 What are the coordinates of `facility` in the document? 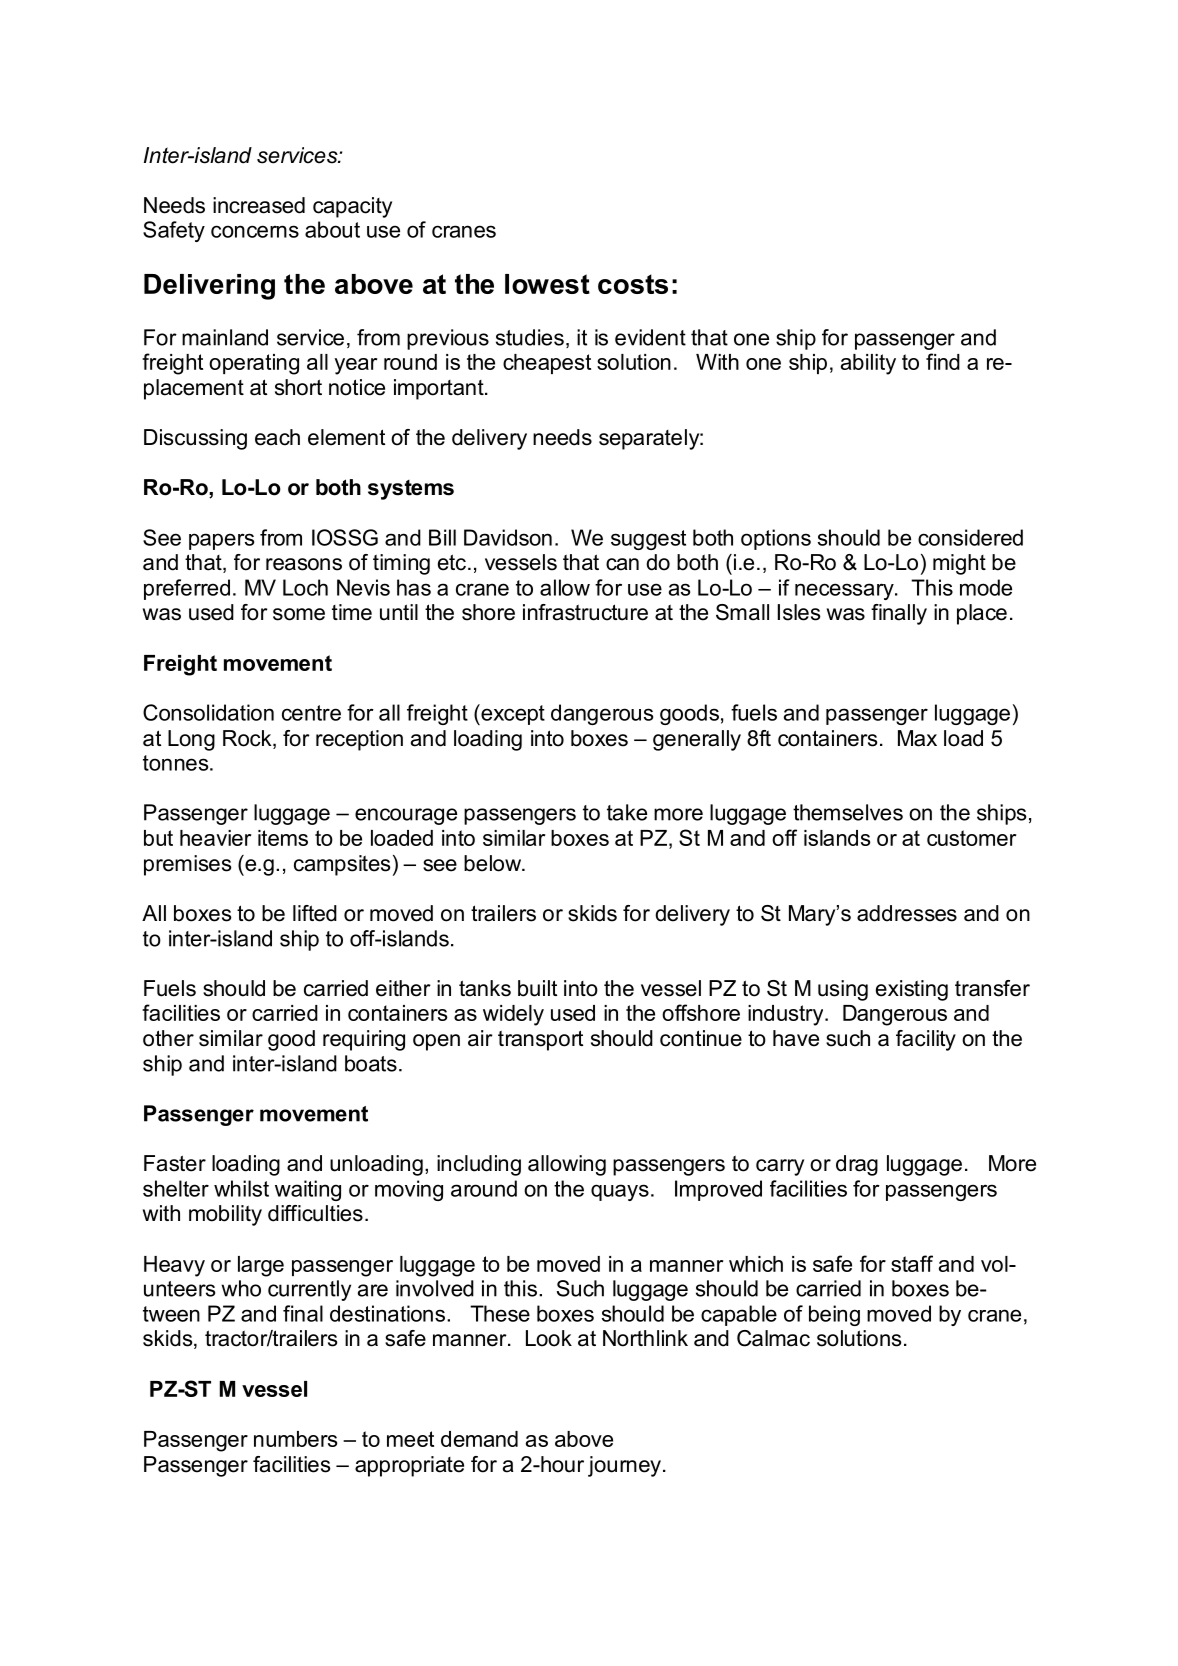 It's located at (926, 1040).
